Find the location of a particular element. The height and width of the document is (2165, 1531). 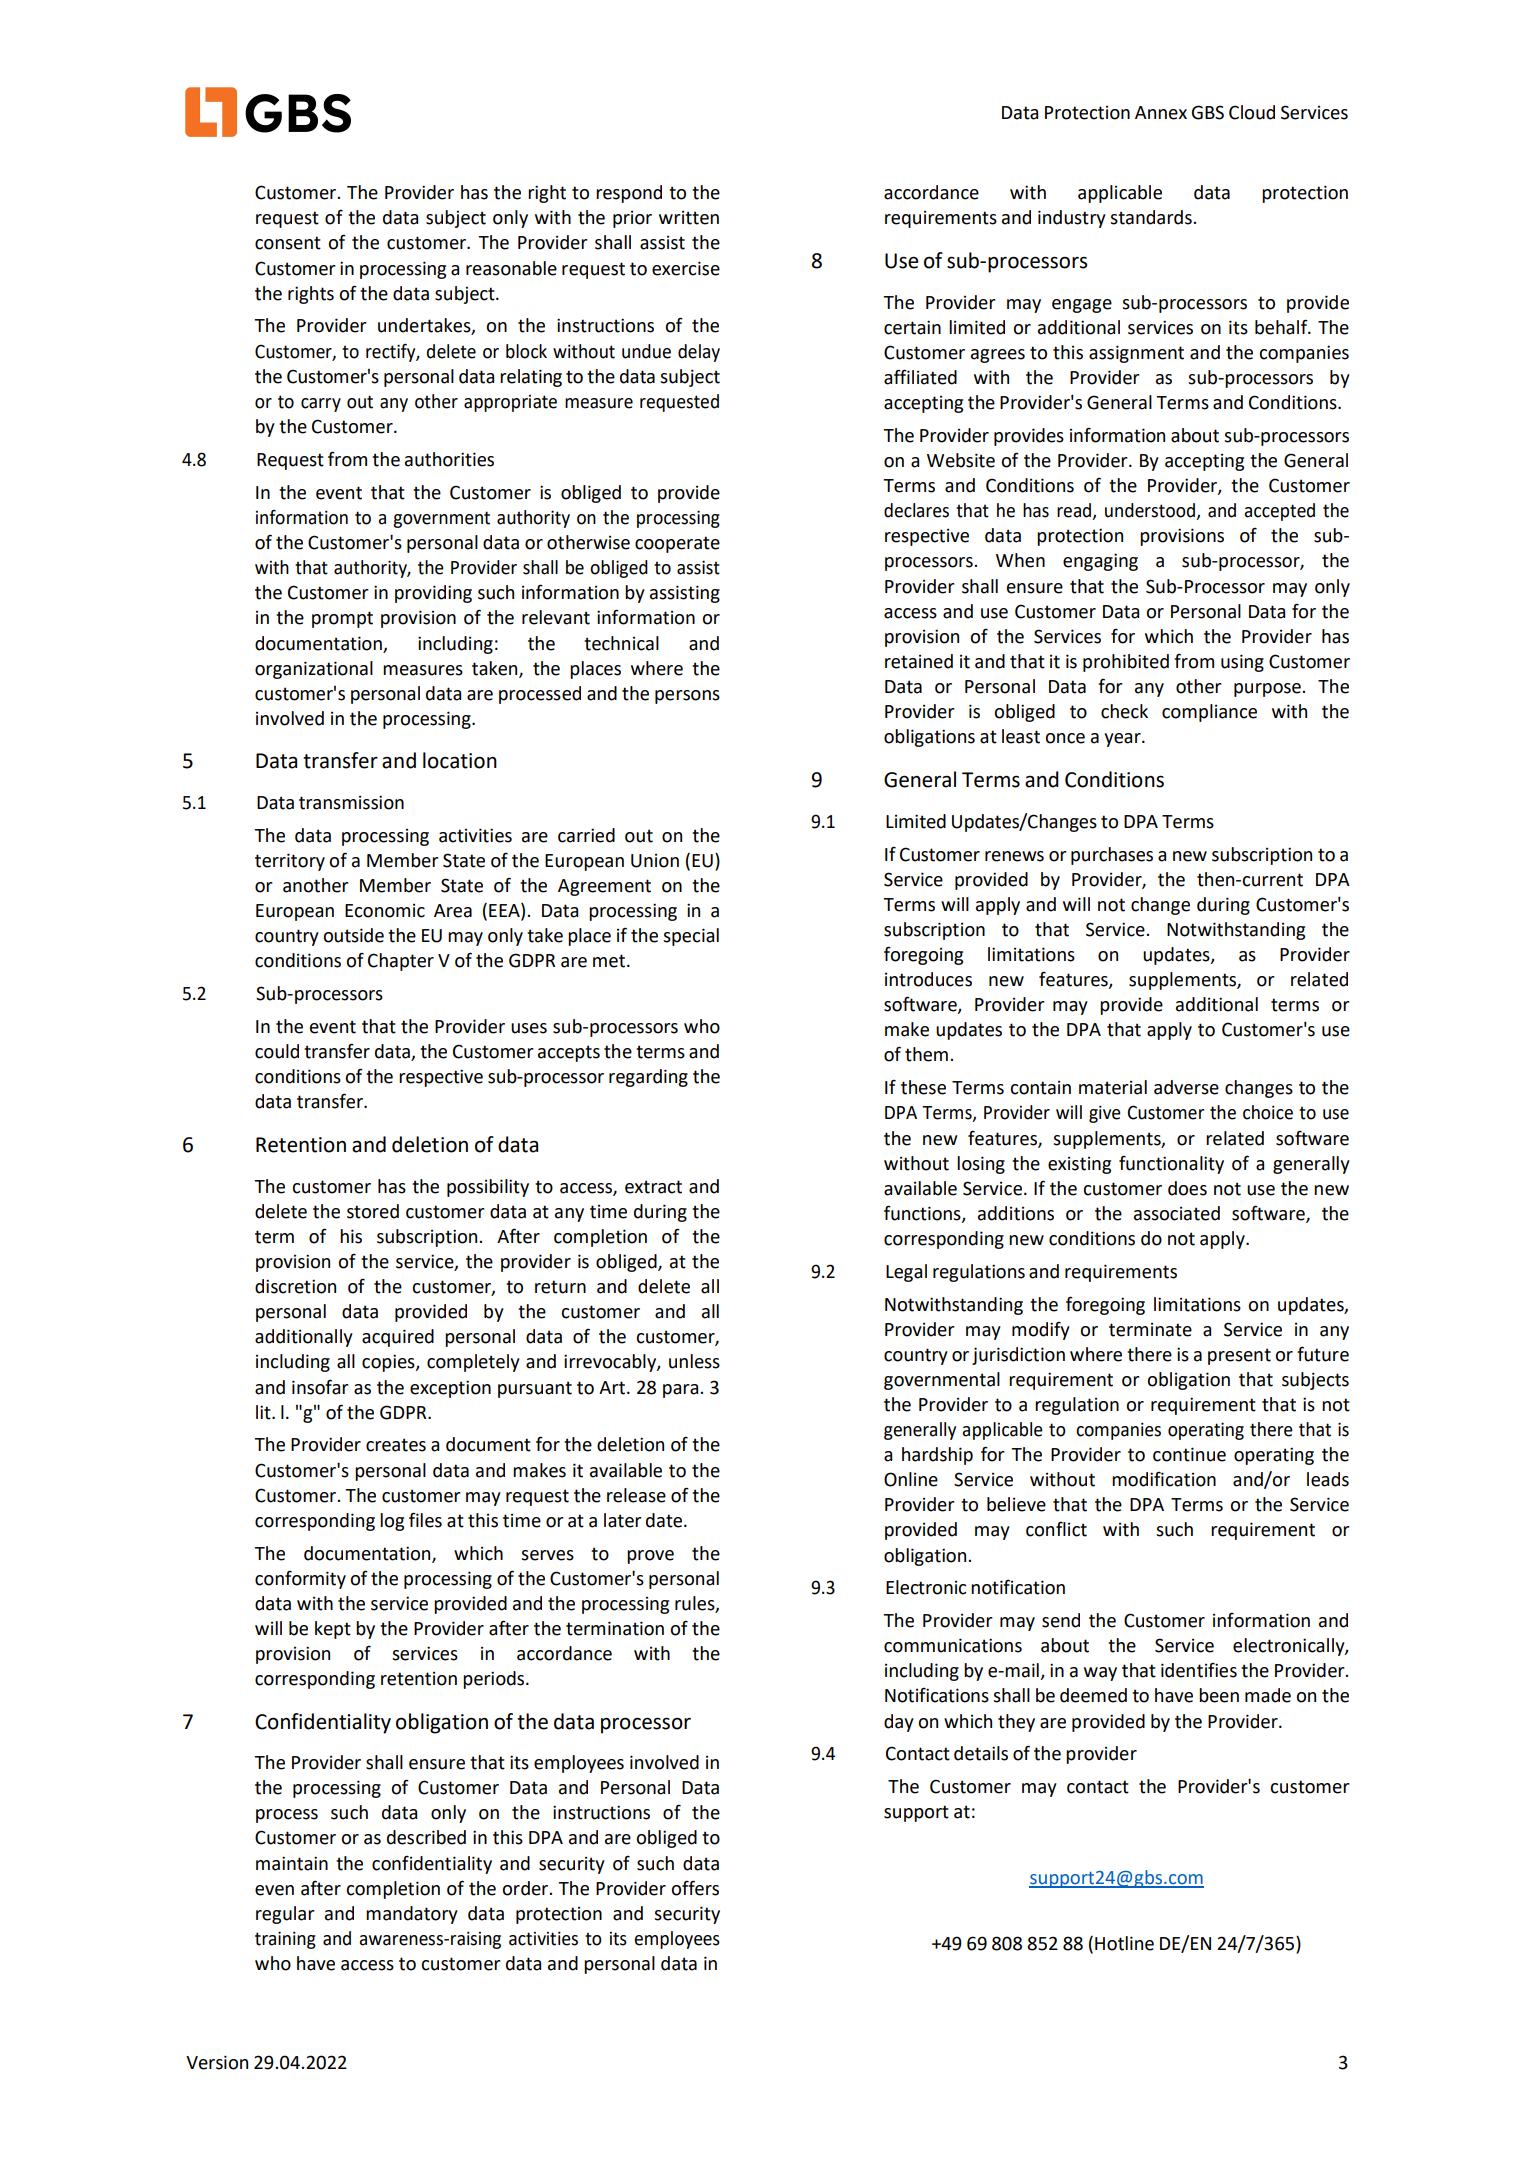

consent is located at coordinates (288, 243).
